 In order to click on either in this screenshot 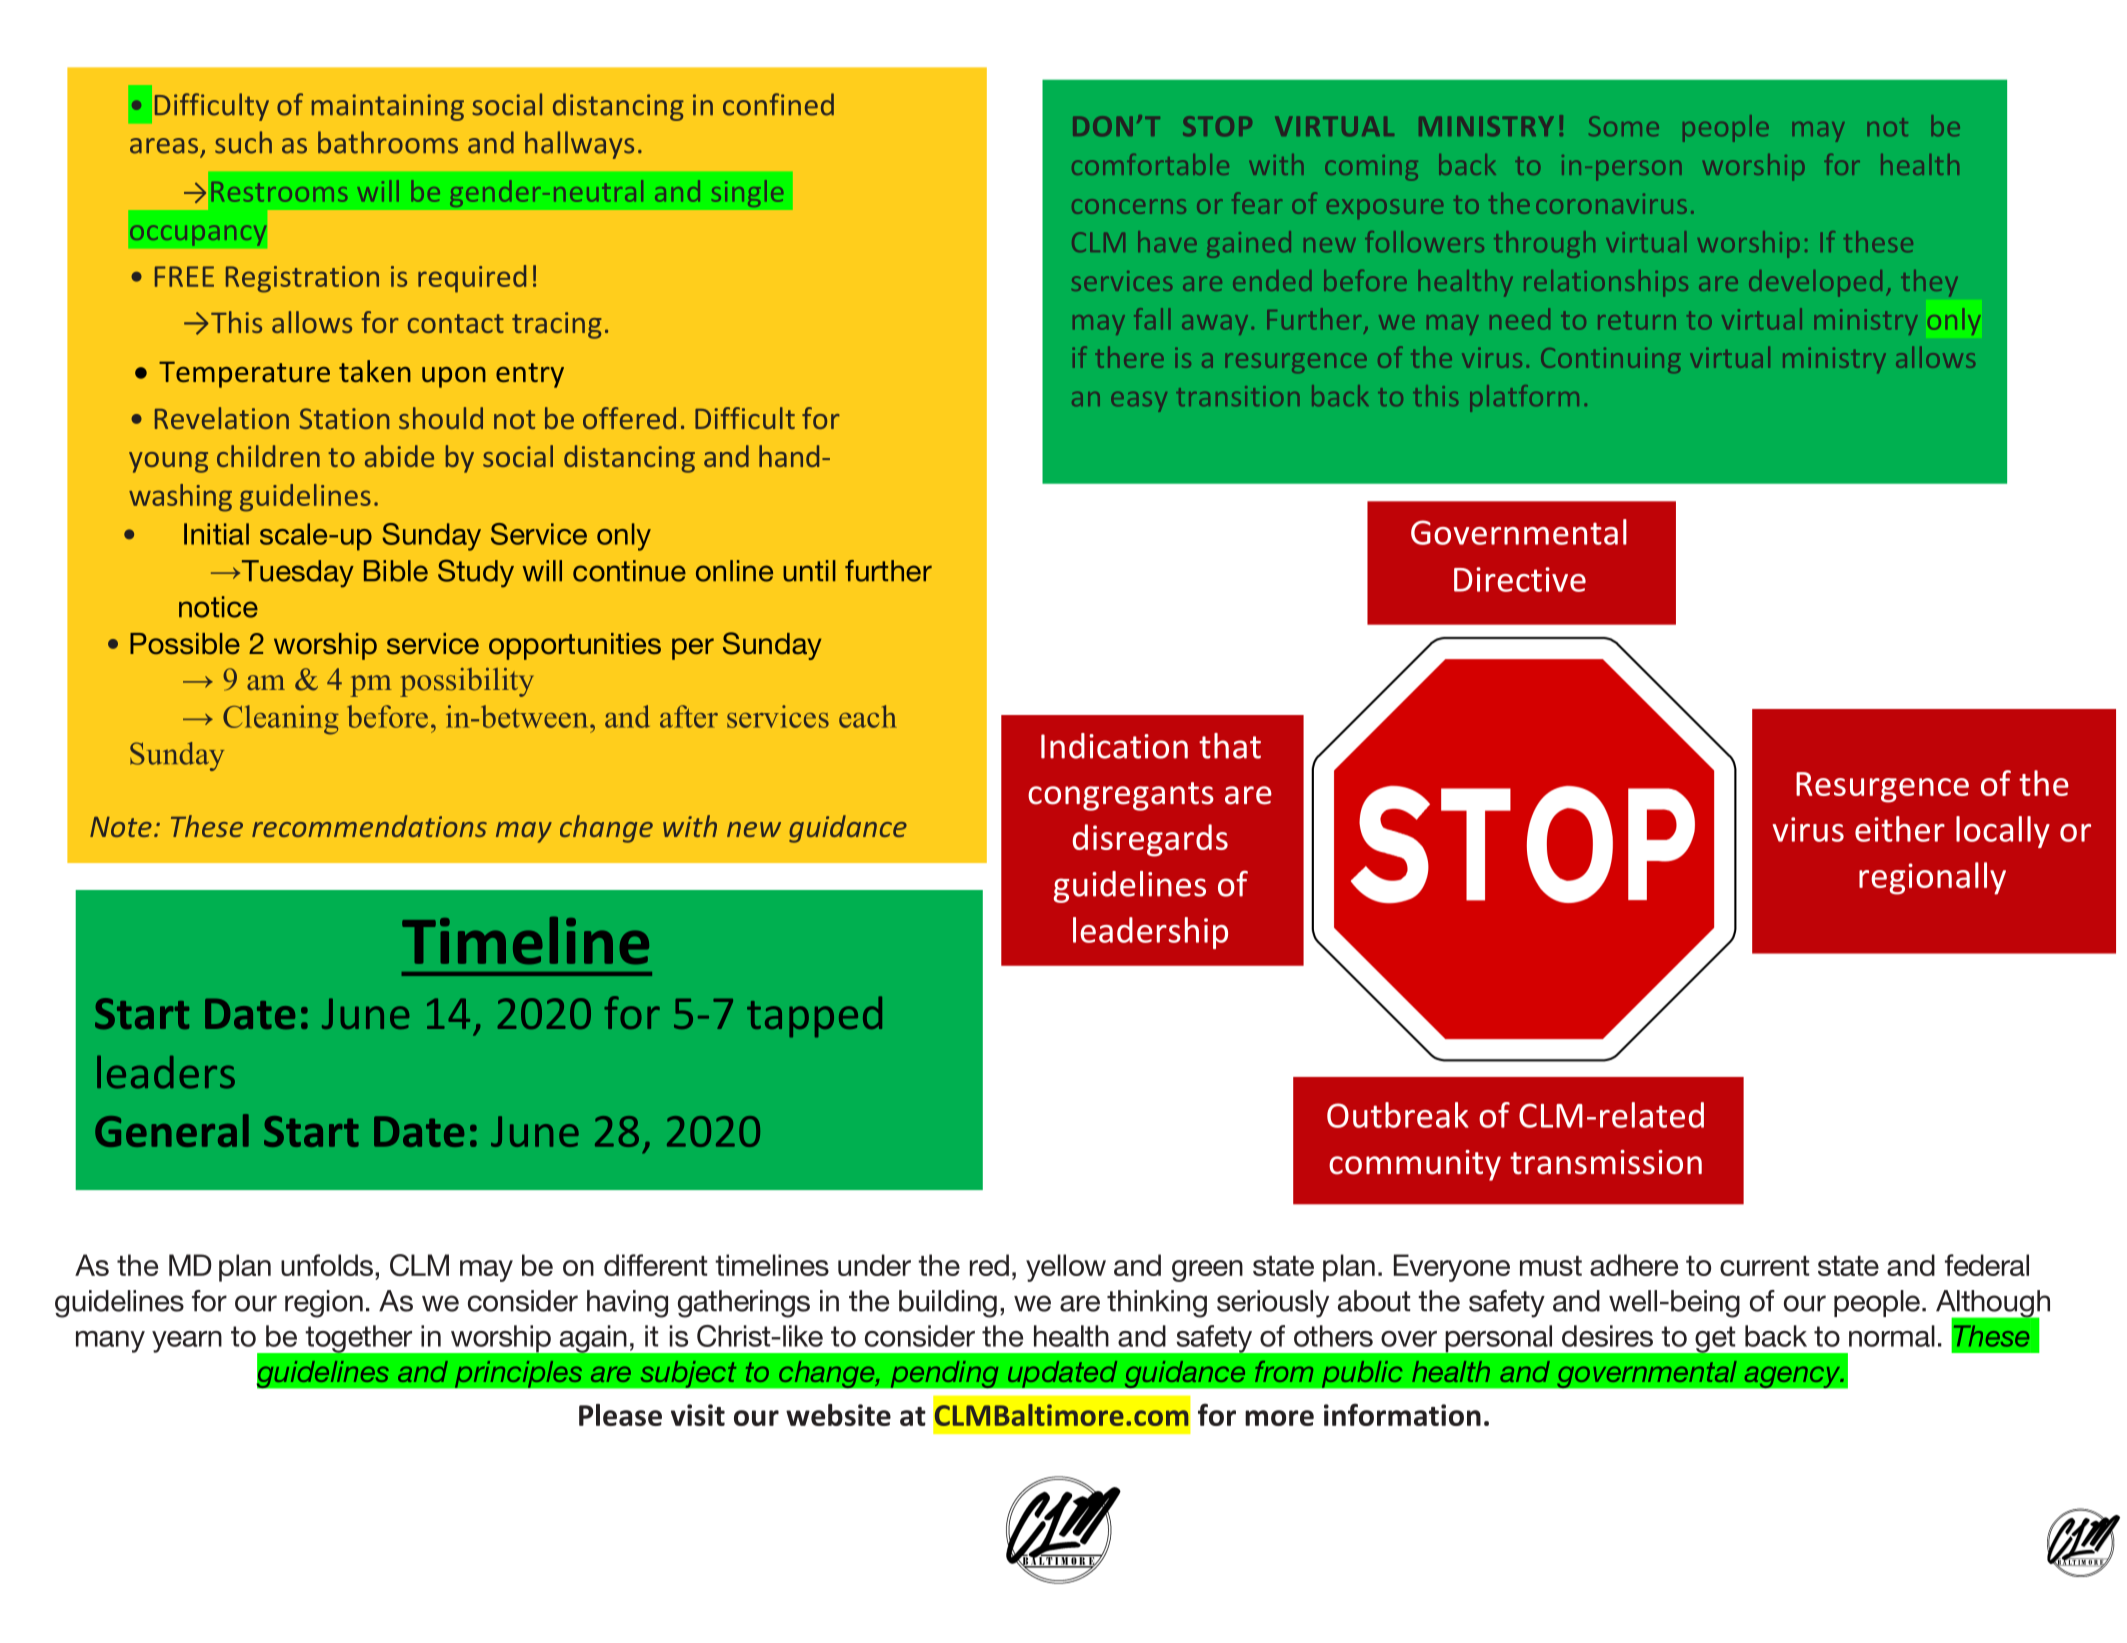, I will do `click(1900, 829)`.
